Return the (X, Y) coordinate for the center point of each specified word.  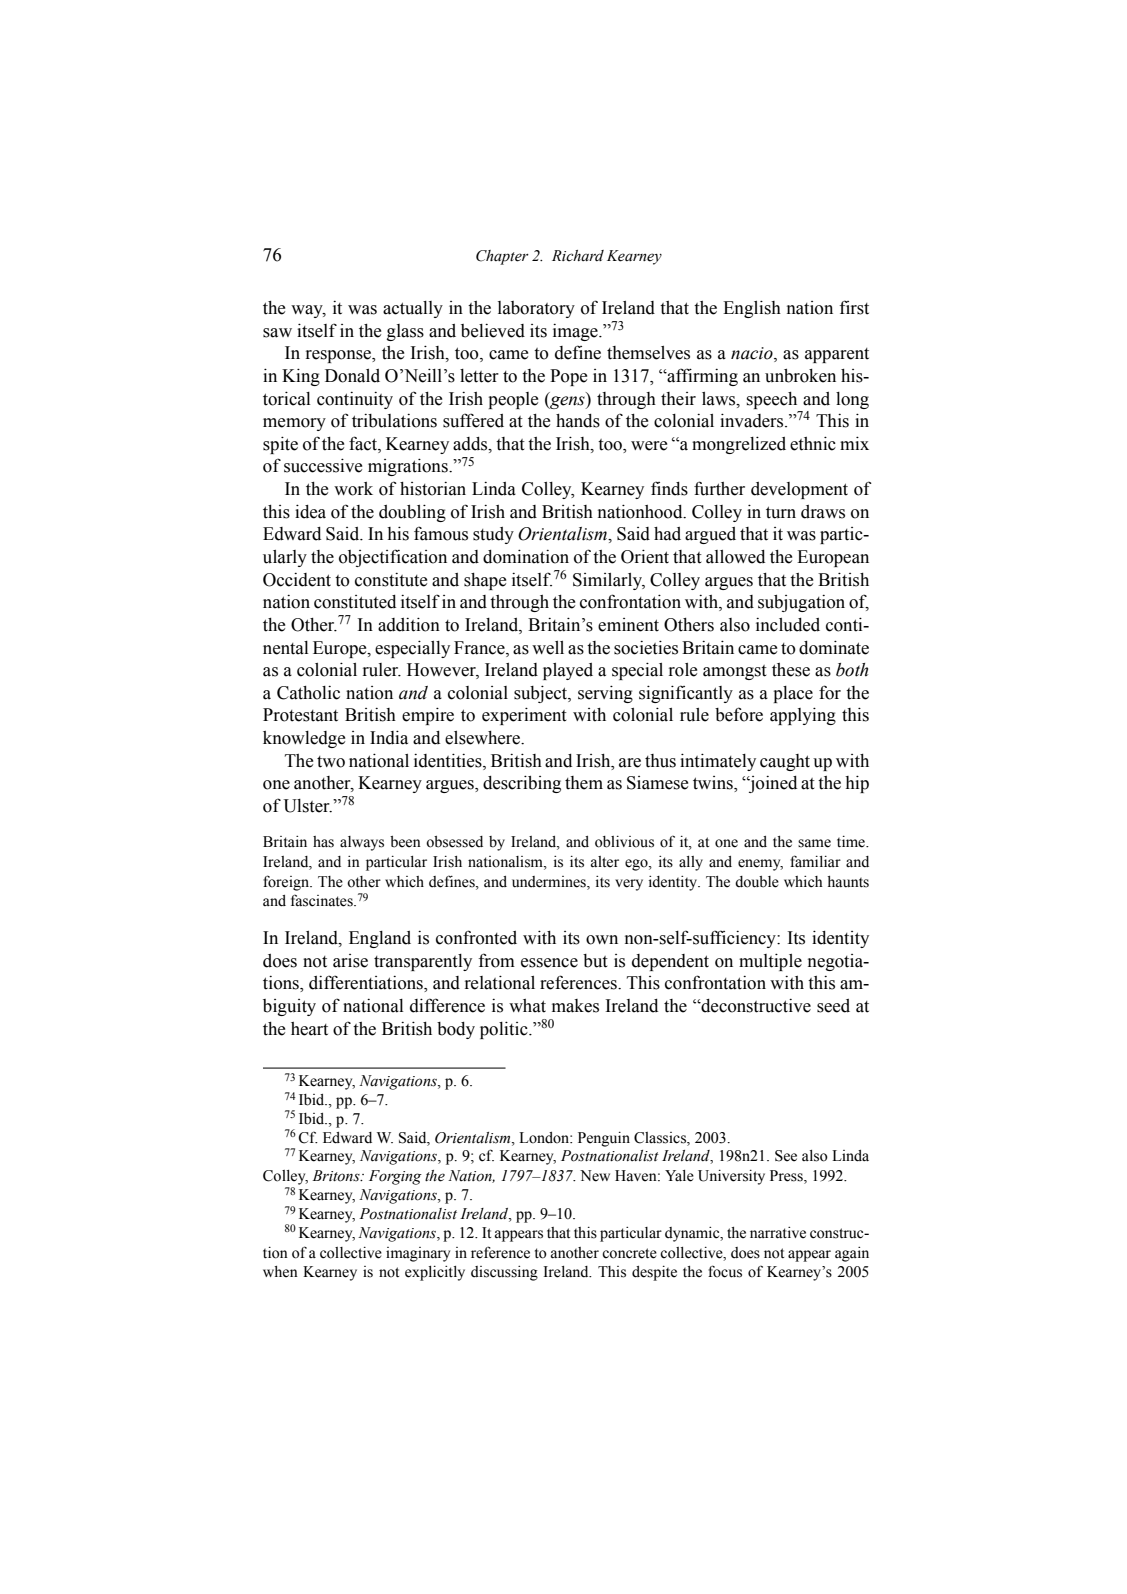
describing (522, 784)
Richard (578, 256)
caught (785, 762)
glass (405, 332)
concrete (629, 1253)
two (331, 762)
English (752, 309)
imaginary (418, 1254)
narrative (778, 1233)
